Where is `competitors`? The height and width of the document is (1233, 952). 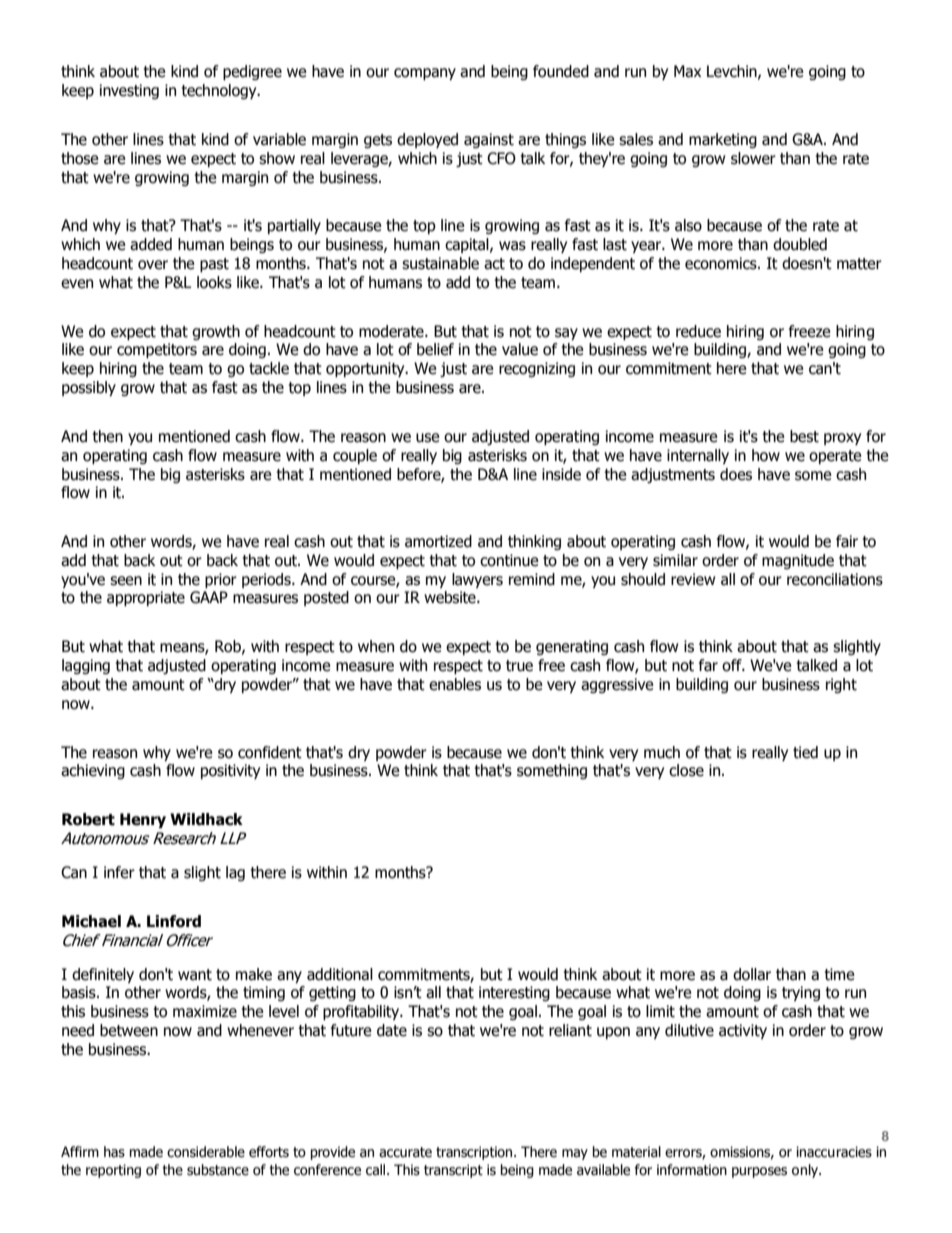 competitors is located at coordinates (157, 350).
